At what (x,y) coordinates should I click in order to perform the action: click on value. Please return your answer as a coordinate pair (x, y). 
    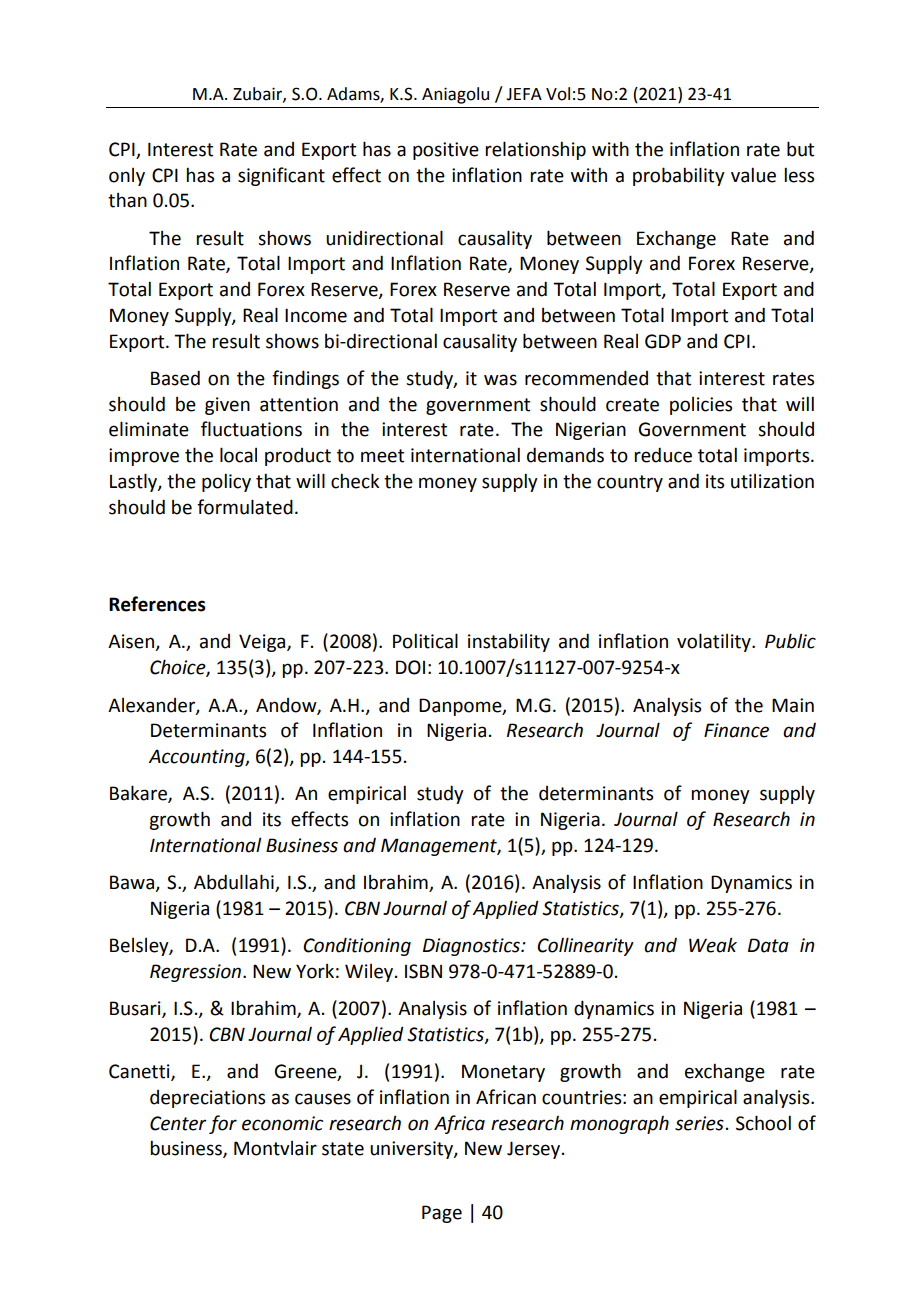
    Looking at the image, I should click on (753, 175).
